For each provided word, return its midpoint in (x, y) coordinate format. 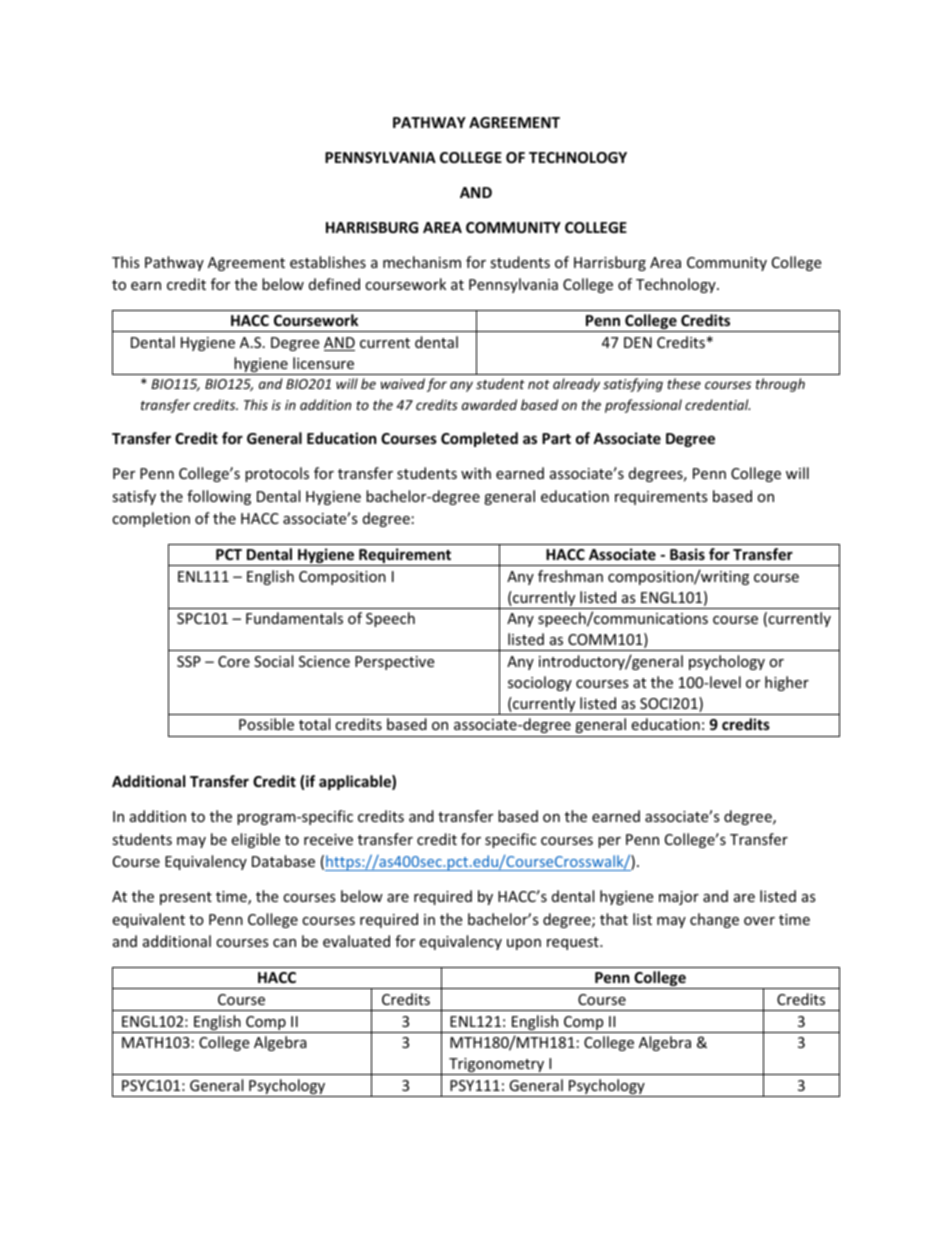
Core (234, 661)
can (284, 943)
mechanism (422, 262)
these (684, 383)
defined (334, 284)
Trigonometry (497, 1066)
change (714, 920)
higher (787, 683)
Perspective (394, 663)
